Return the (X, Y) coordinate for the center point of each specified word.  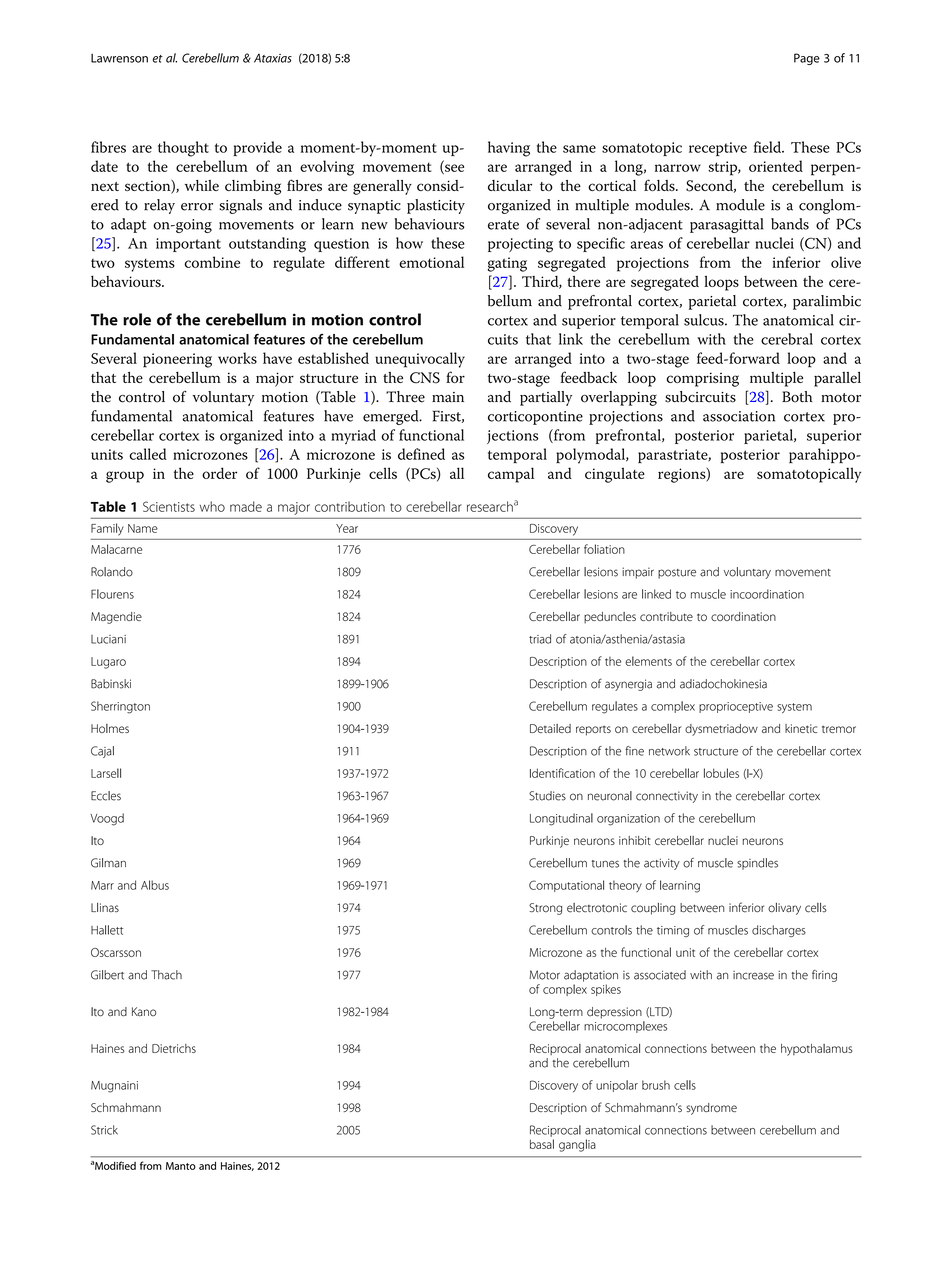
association (739, 416)
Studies (547, 796)
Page (807, 59)
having (509, 149)
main (448, 397)
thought (183, 149)
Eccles (106, 796)
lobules (721, 773)
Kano (144, 1012)
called (148, 454)
